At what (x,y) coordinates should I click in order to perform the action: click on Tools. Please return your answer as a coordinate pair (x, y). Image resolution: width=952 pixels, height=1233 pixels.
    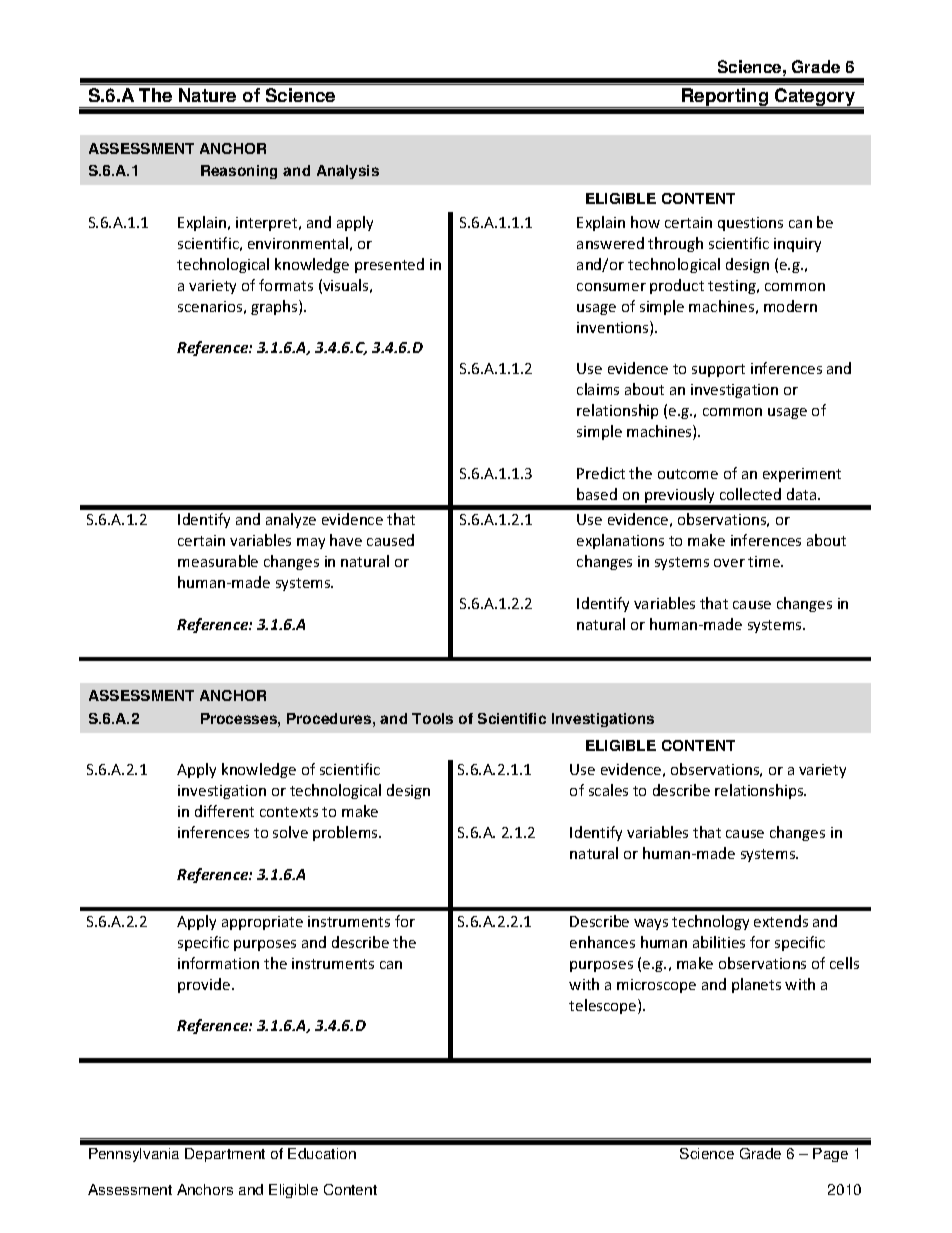
    Looking at the image, I should click on (432, 718).
